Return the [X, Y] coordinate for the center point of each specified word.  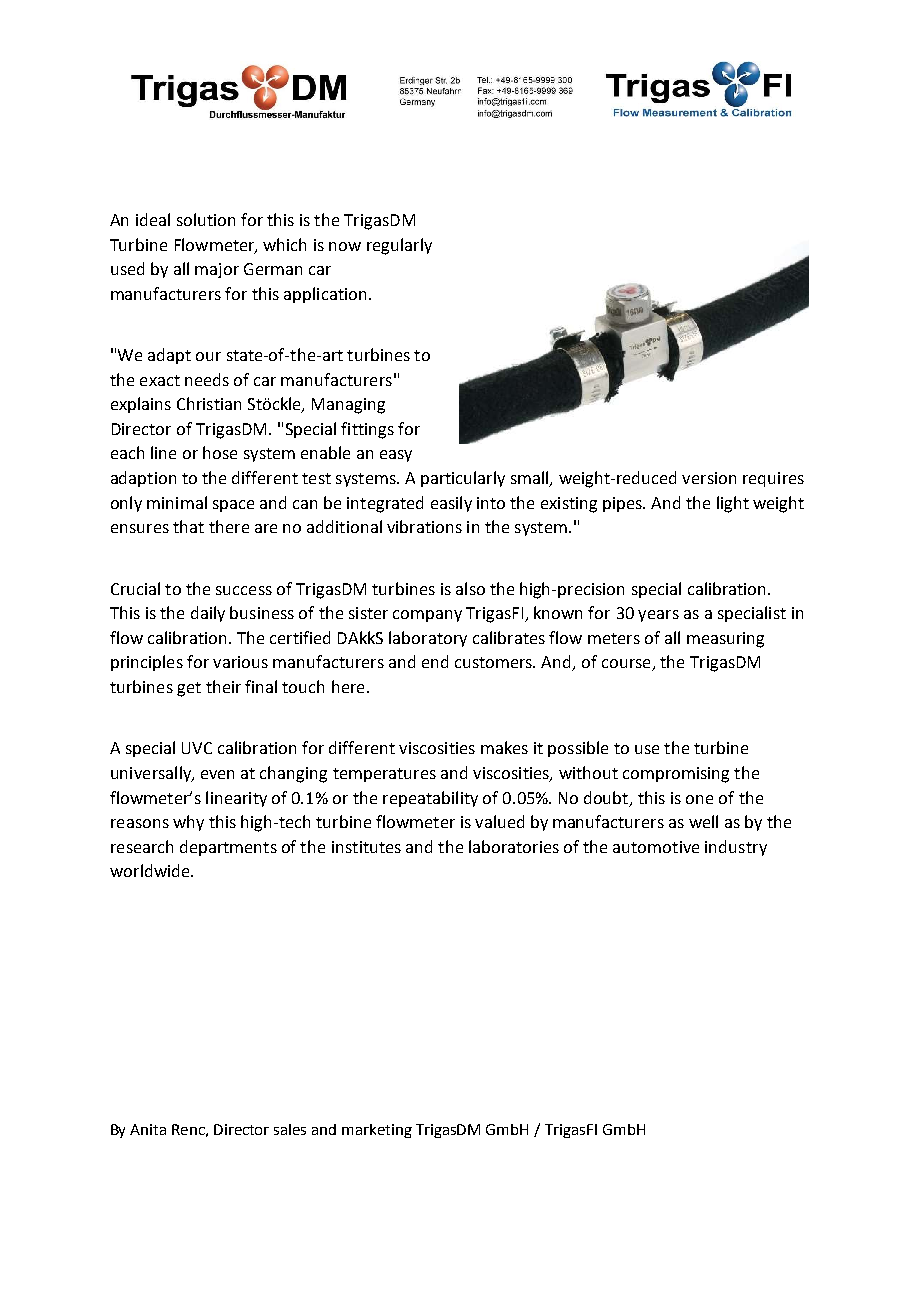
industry [736, 848]
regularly [399, 246]
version [709, 478]
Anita [148, 1129]
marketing [377, 1131]
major [217, 270]
